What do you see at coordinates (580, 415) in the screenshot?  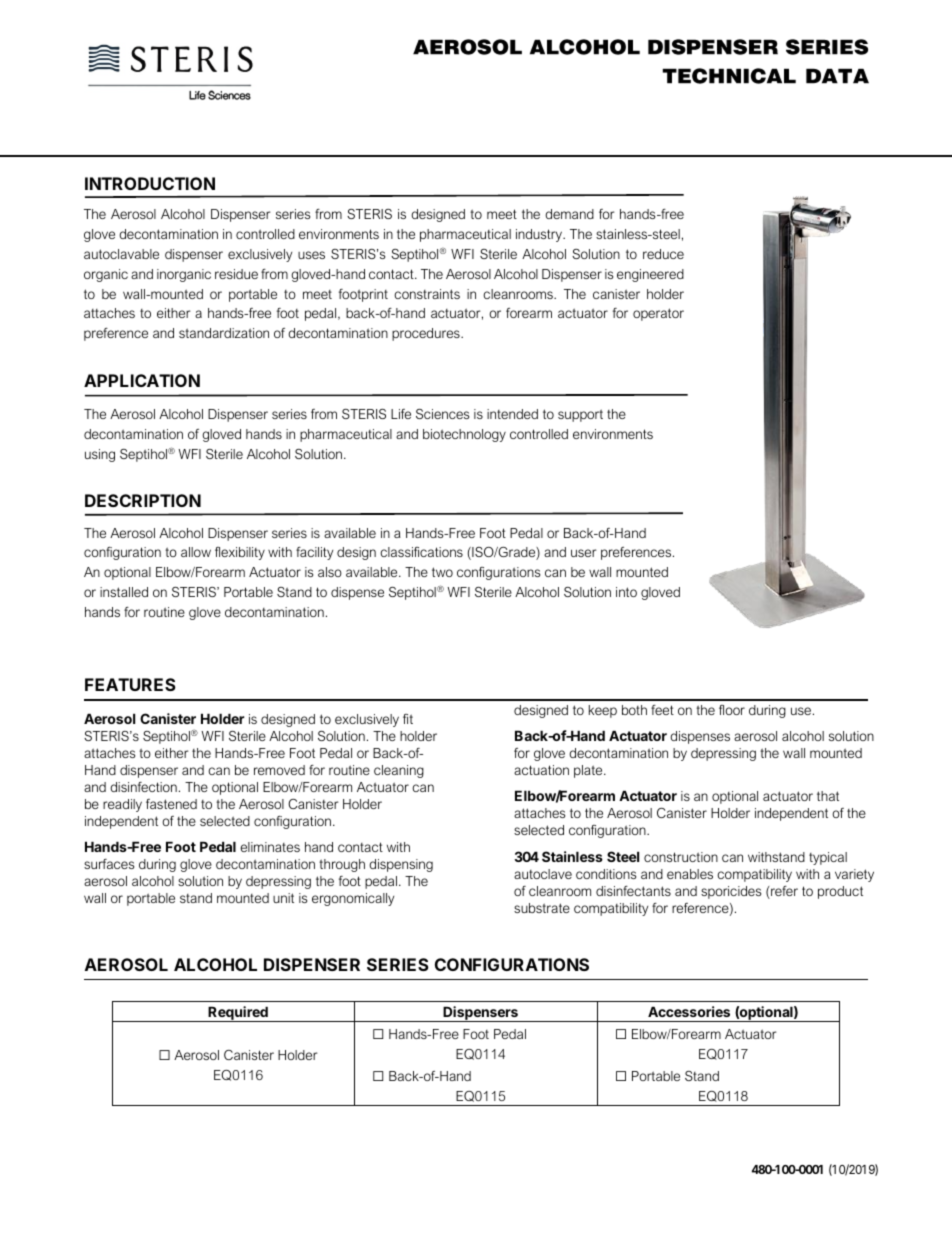 I see `support` at bounding box center [580, 415].
